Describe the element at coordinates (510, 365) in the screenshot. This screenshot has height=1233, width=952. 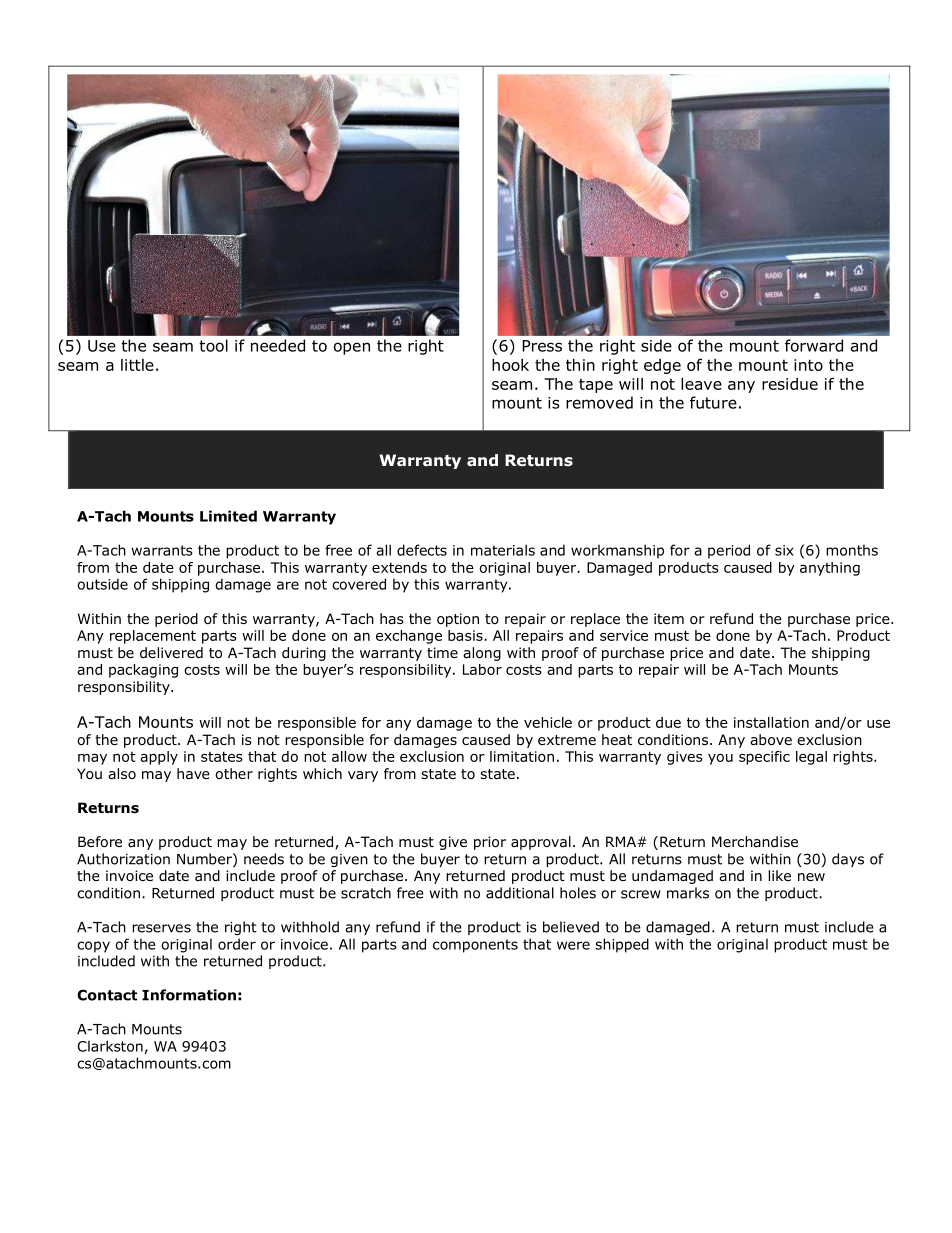
I see `hook` at that location.
